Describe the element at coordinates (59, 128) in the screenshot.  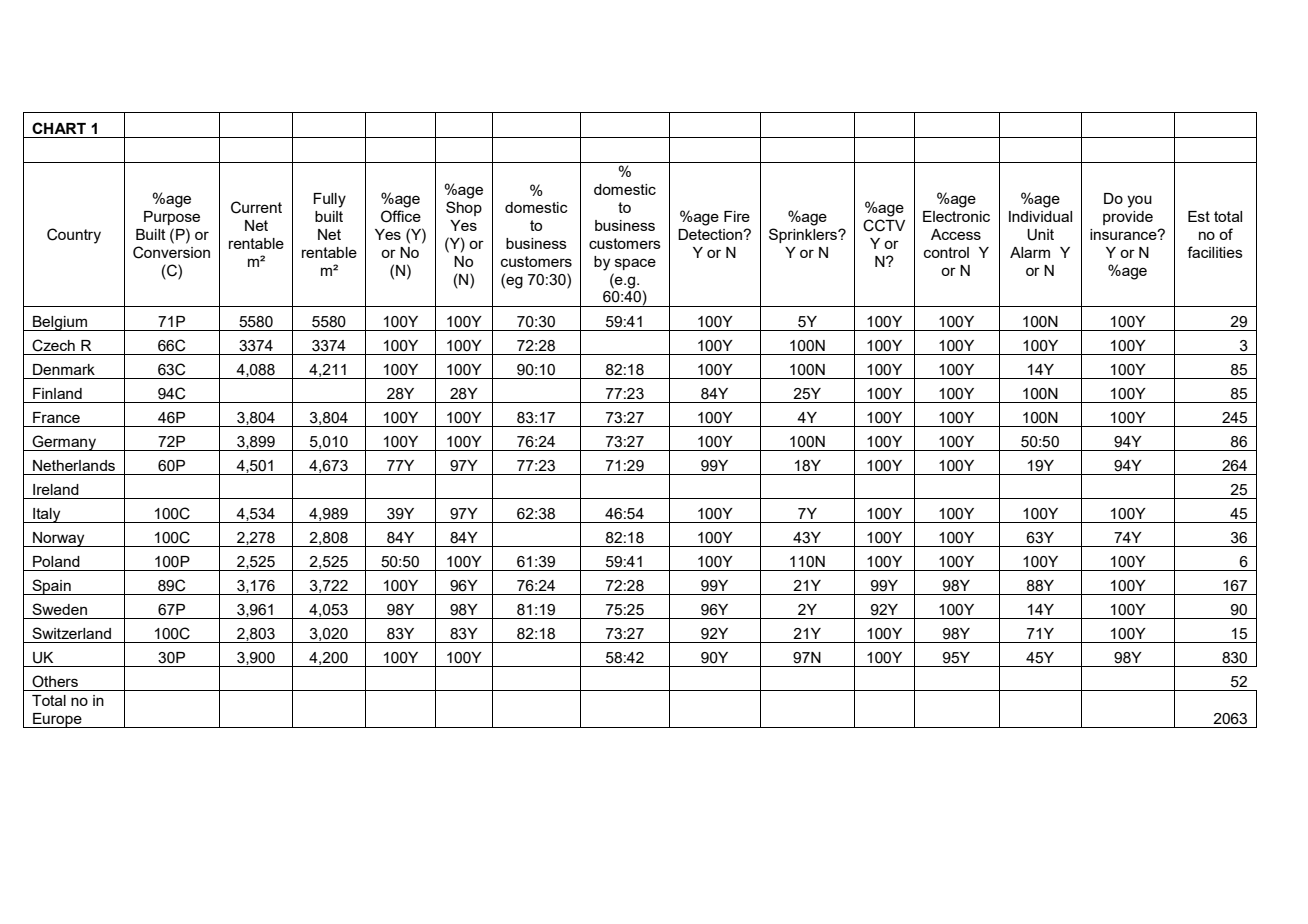
I see `CHART` at that location.
